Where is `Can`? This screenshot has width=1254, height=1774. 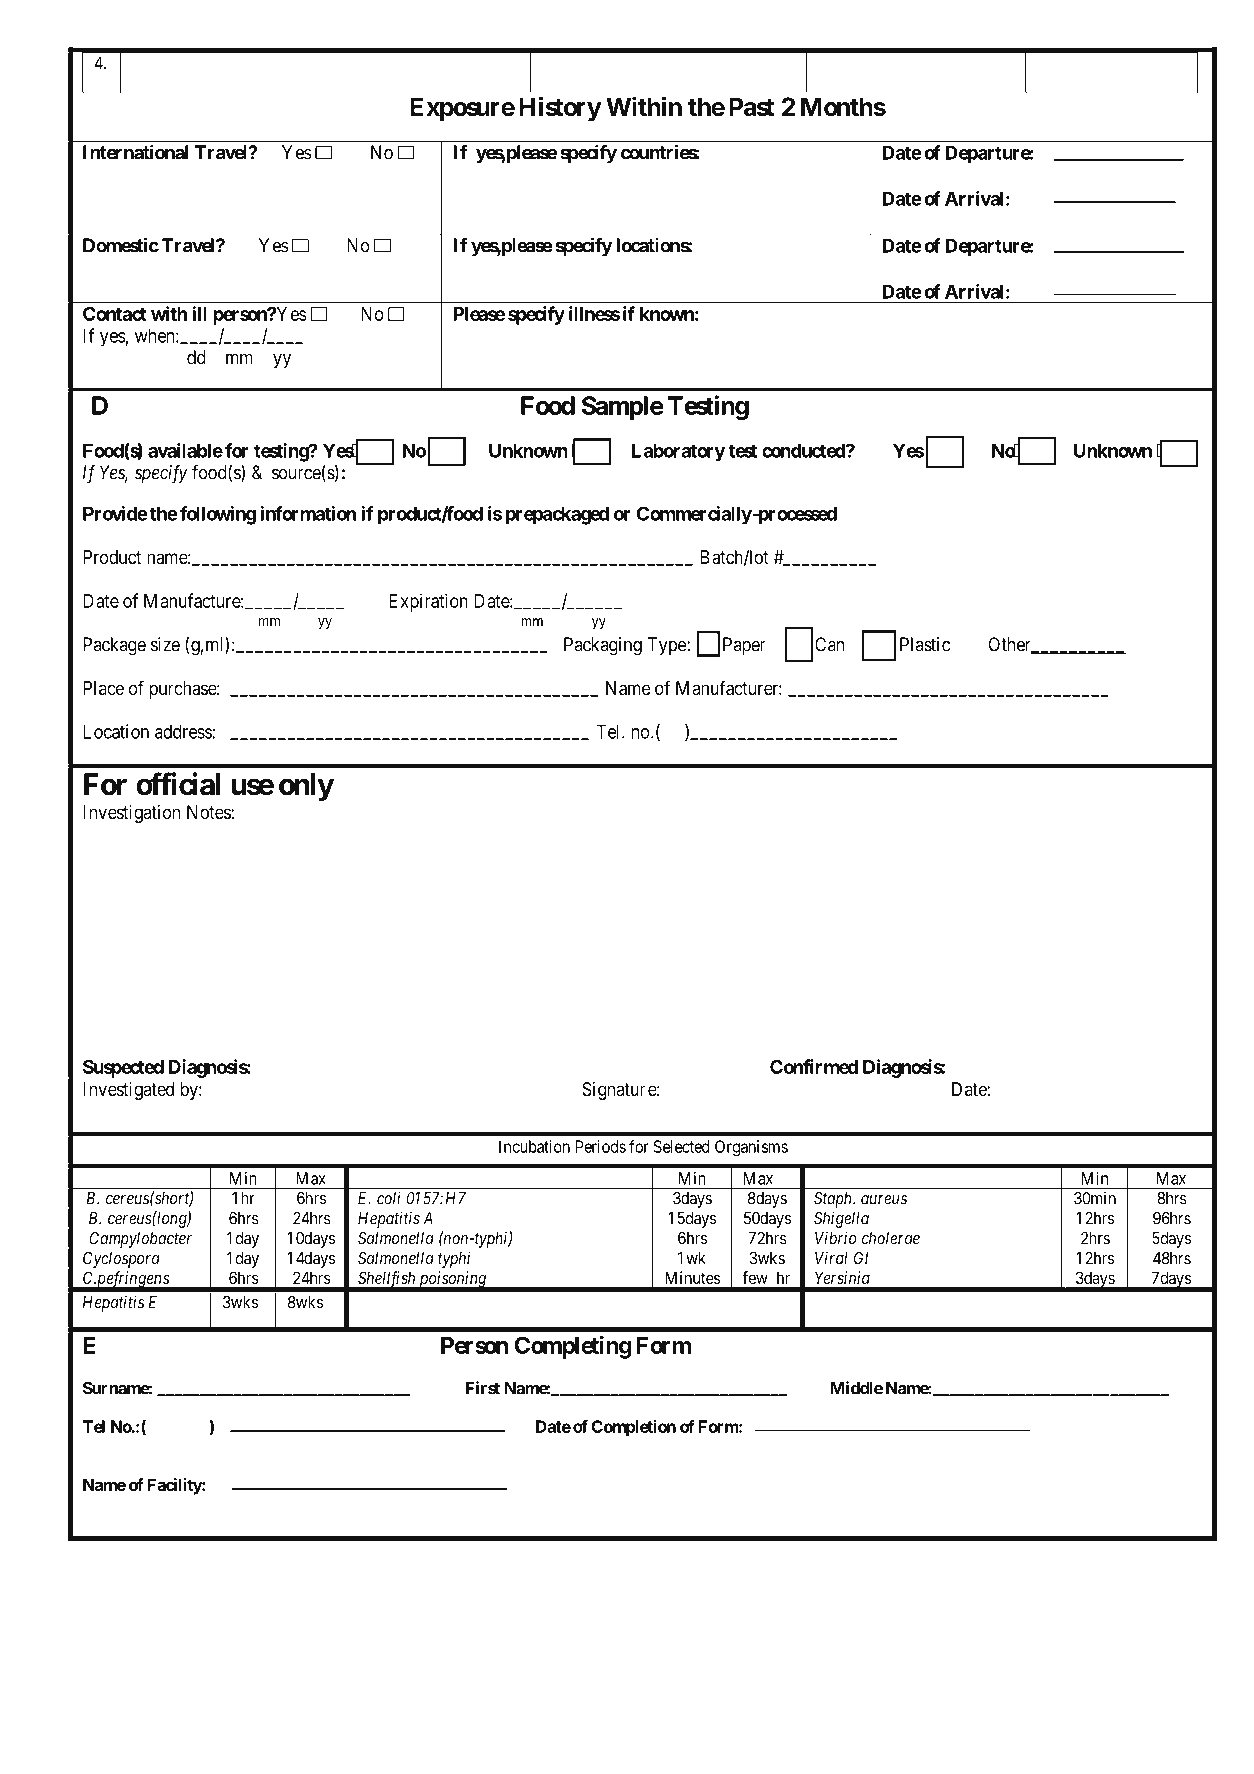
Can is located at coordinates (829, 644).
